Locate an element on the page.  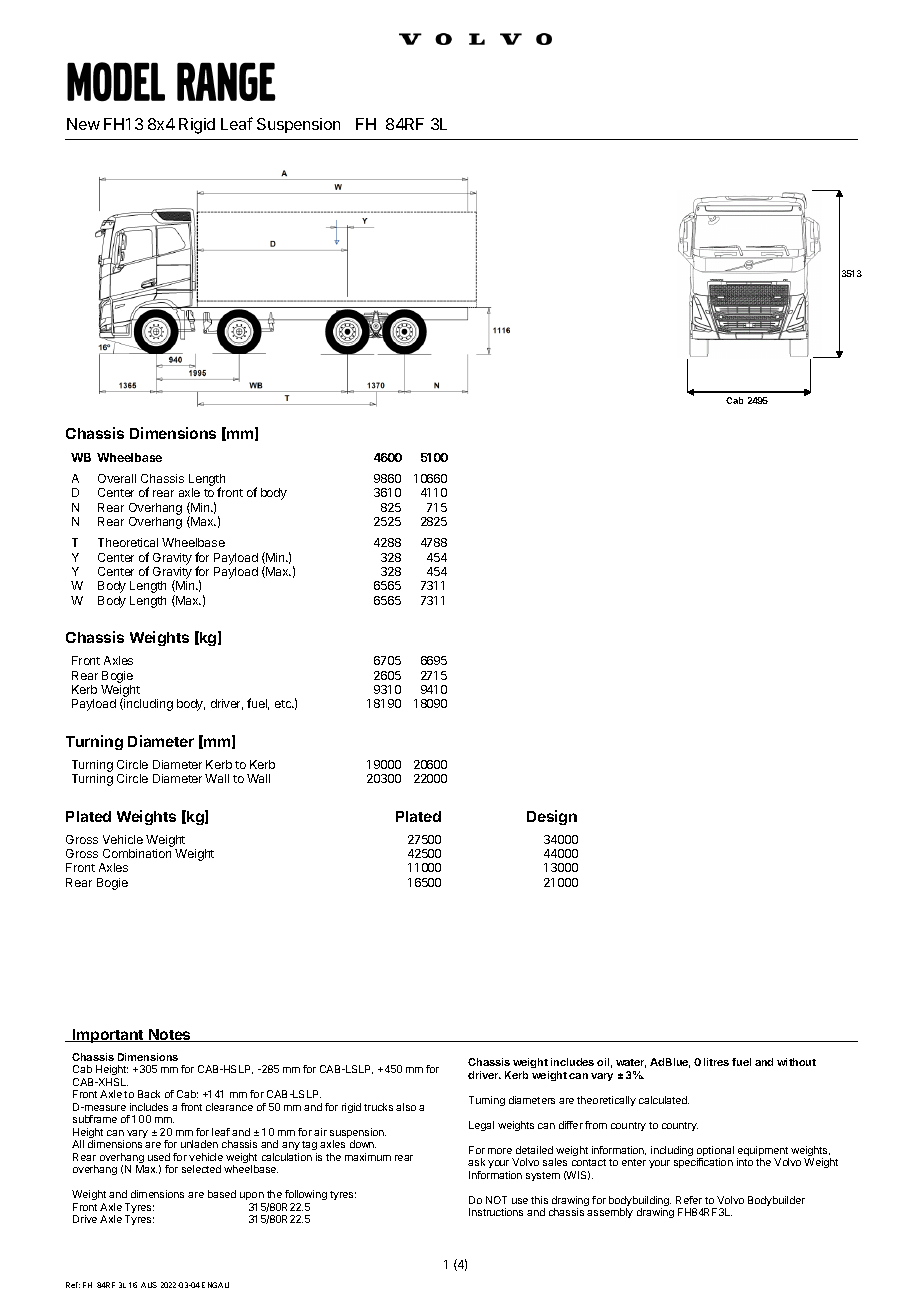
etc is located at coordinates (284, 704).
